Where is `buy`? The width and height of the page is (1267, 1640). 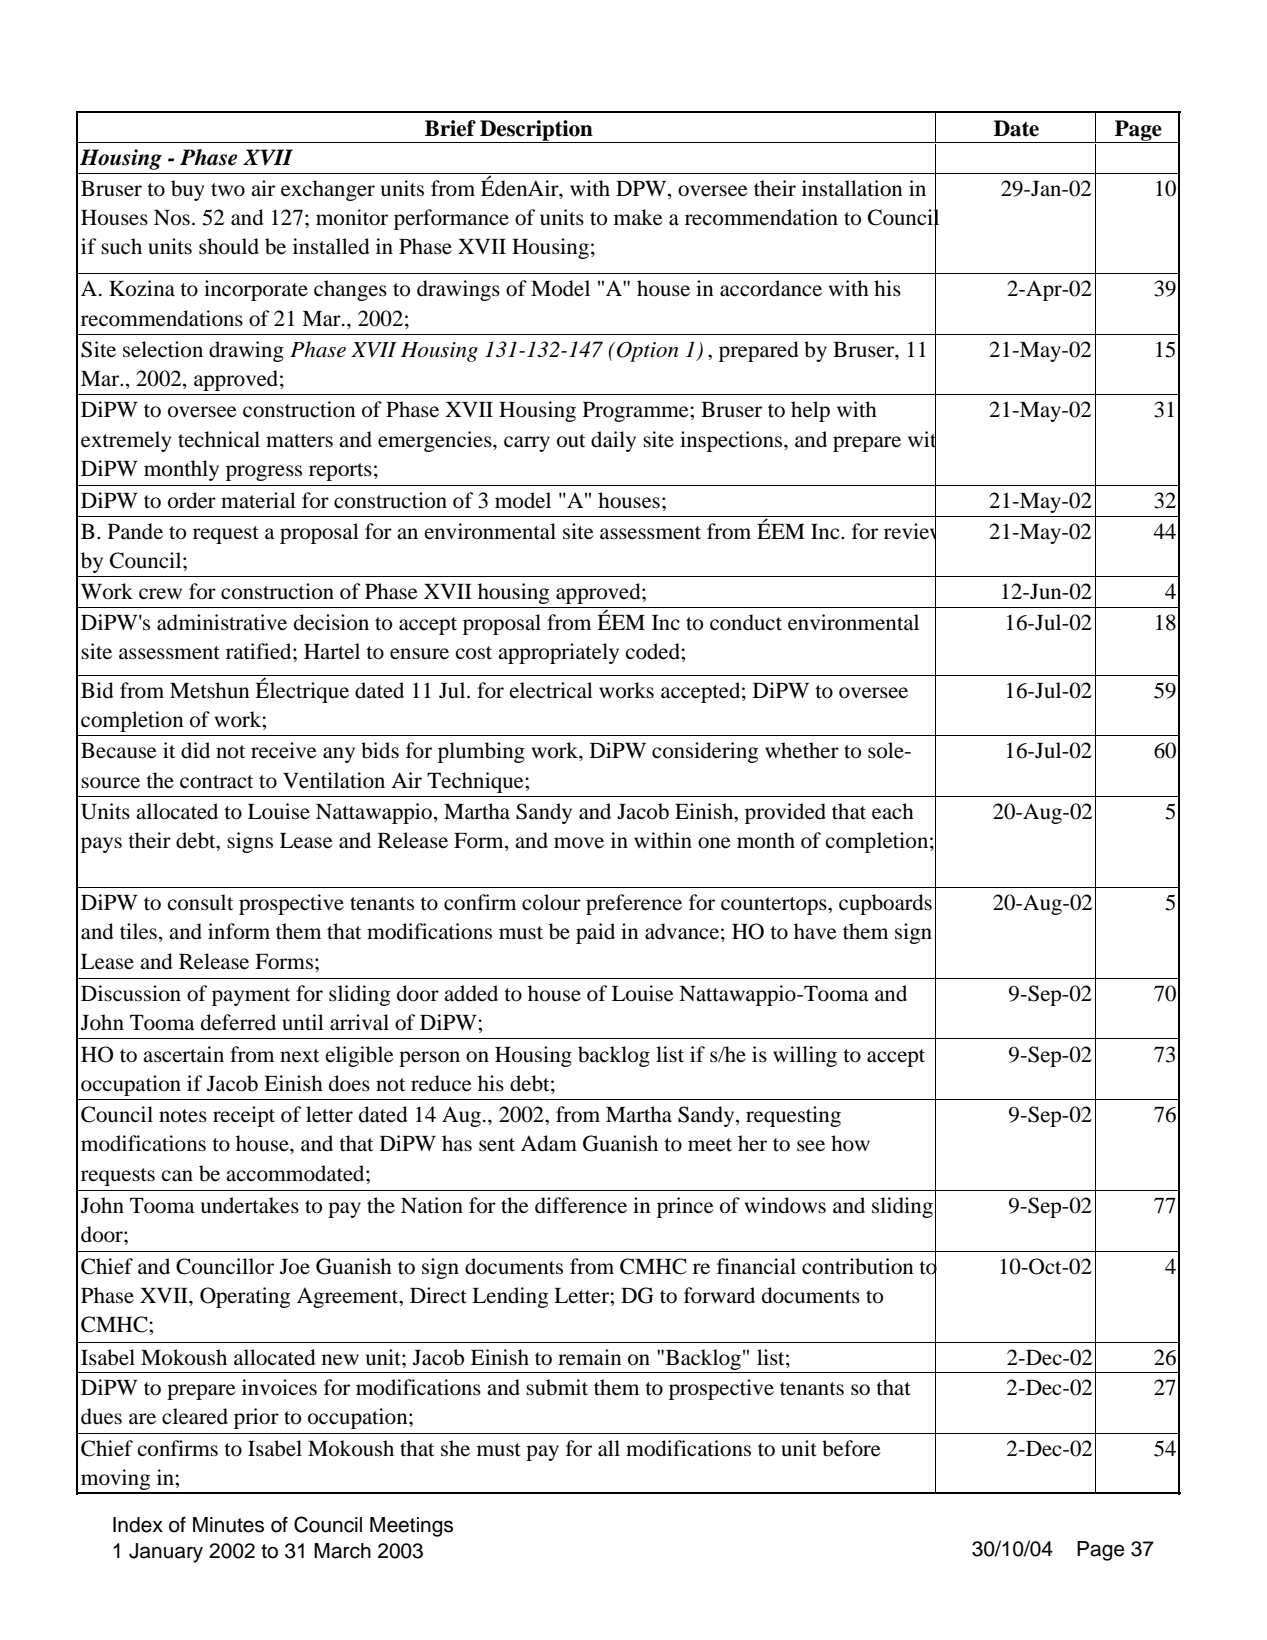 buy is located at coordinates (187, 190).
